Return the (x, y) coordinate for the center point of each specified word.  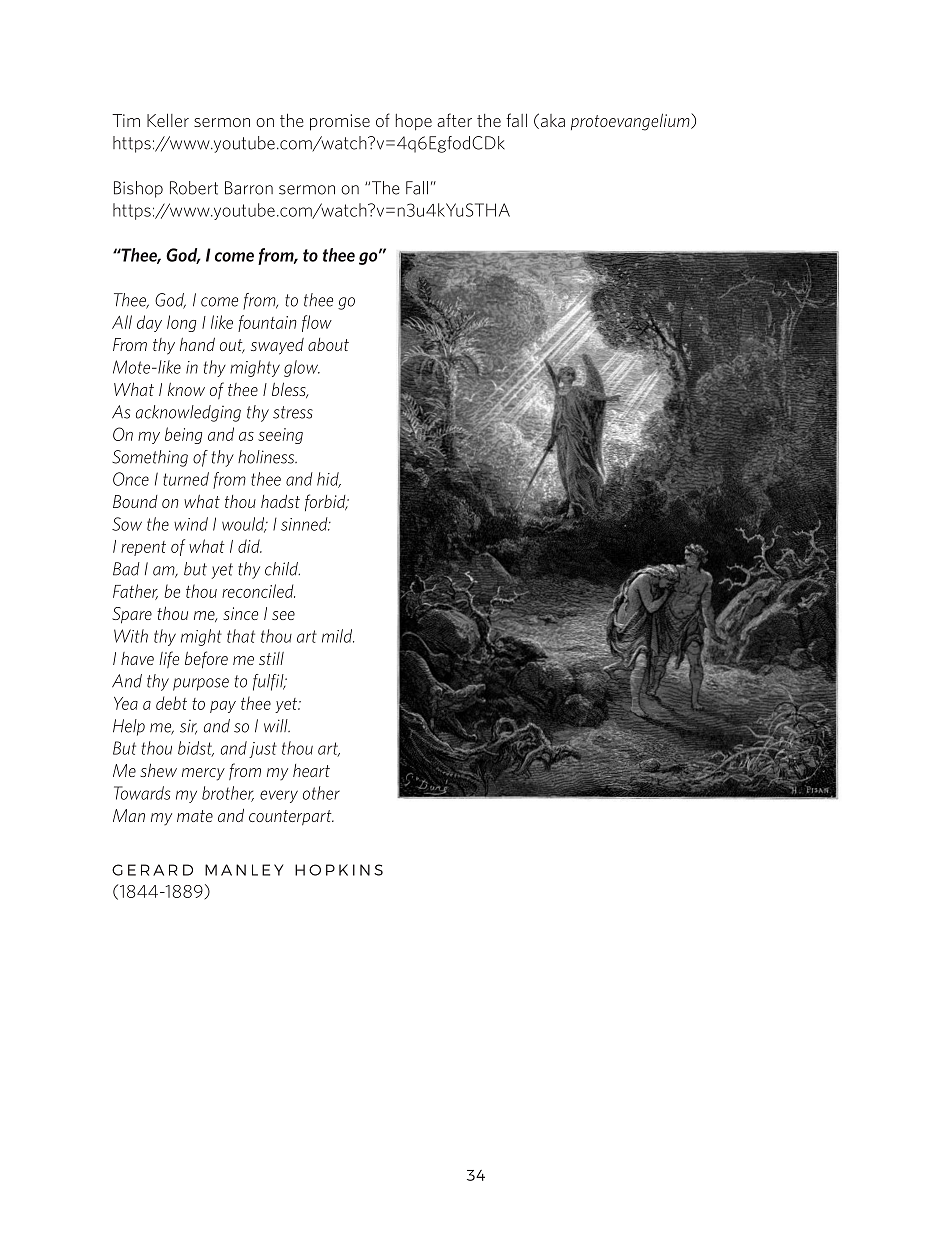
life (169, 659)
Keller (168, 120)
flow (317, 323)
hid (329, 480)
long (181, 323)
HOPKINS (339, 870)
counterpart (291, 817)
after (454, 120)
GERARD (152, 870)
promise (340, 122)
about (328, 344)
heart (311, 770)
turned (186, 479)
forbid (326, 502)
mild (338, 636)
